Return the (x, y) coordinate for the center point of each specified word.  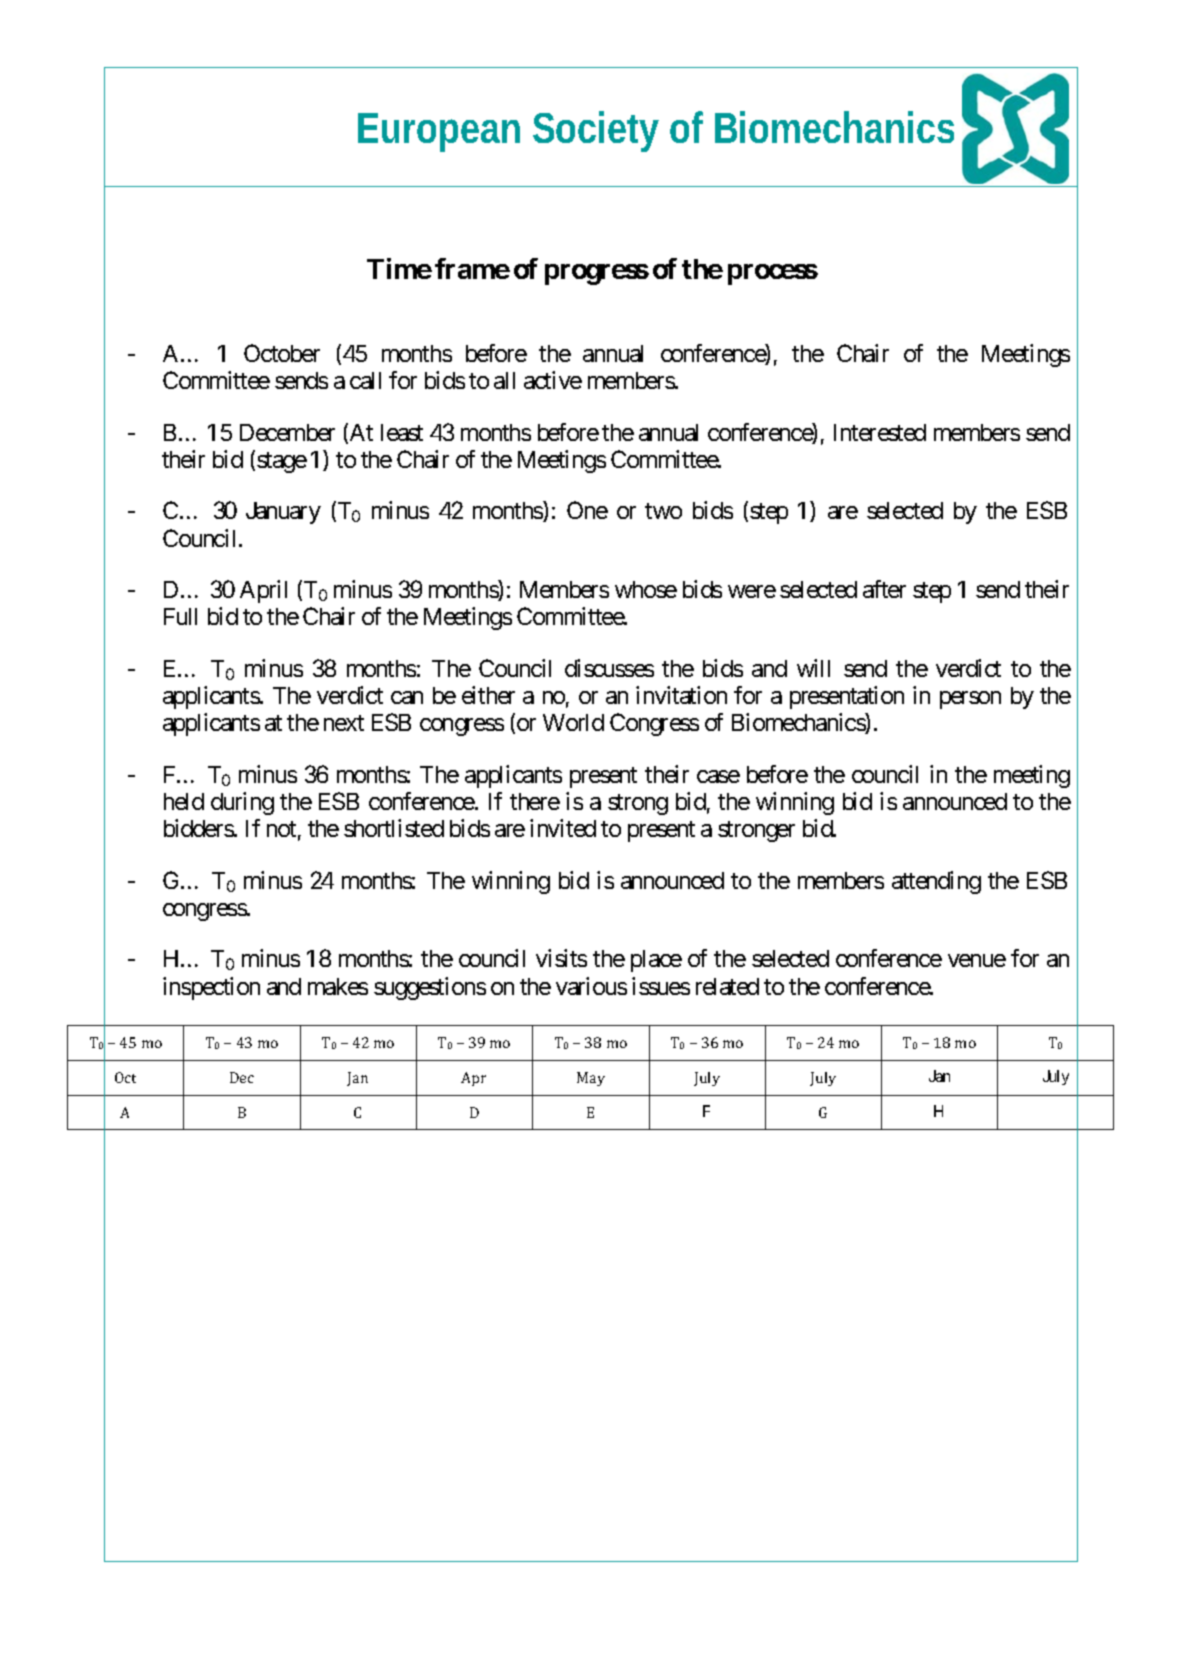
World (573, 722)
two (663, 511)
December (287, 432)
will (813, 668)
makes (338, 986)
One (587, 510)
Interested (880, 432)
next (344, 723)
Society (596, 131)
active (553, 380)
